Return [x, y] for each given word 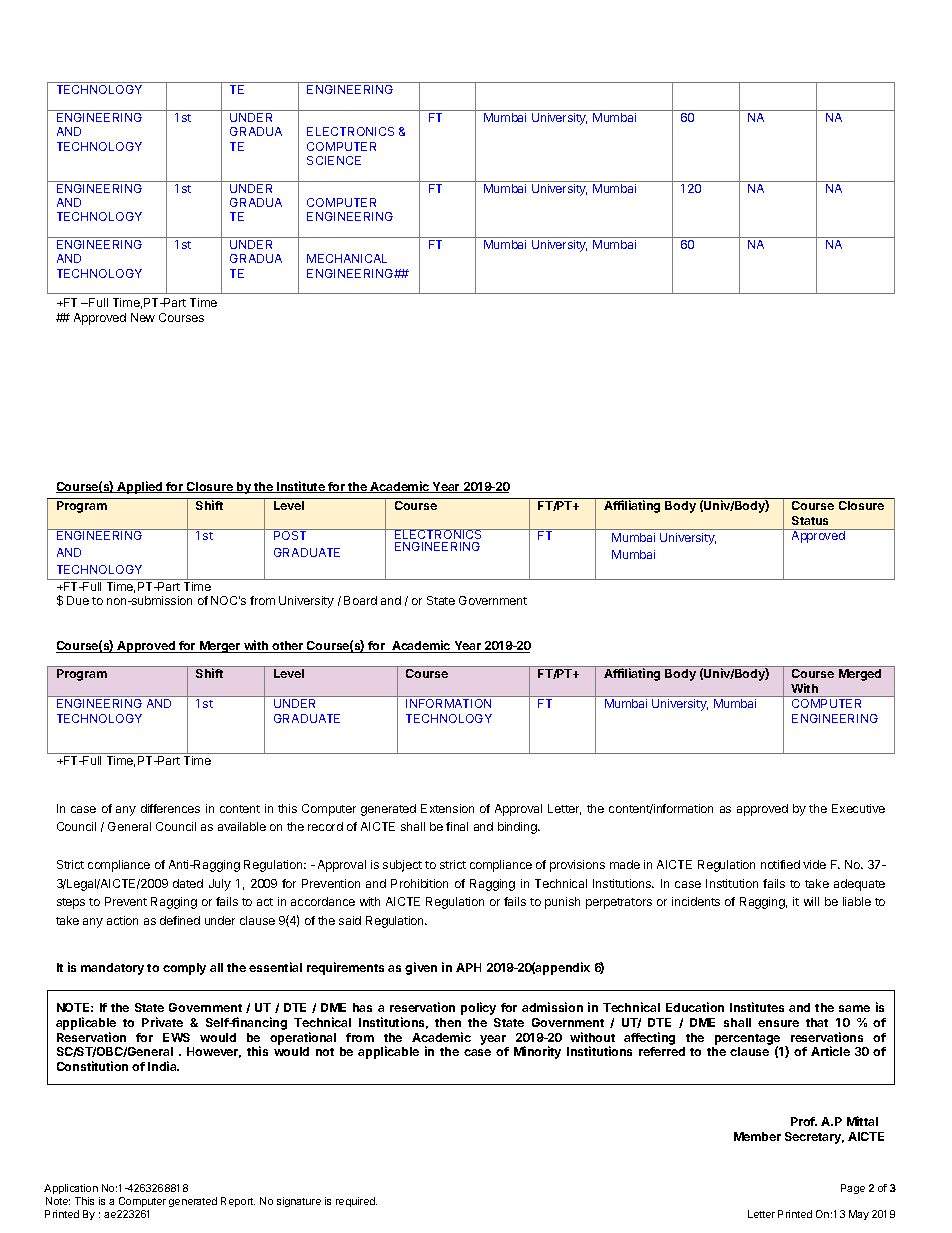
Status [810, 520]
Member [757, 1136]
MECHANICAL [347, 258]
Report [238, 1202]
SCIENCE [334, 160]
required [356, 1202]
